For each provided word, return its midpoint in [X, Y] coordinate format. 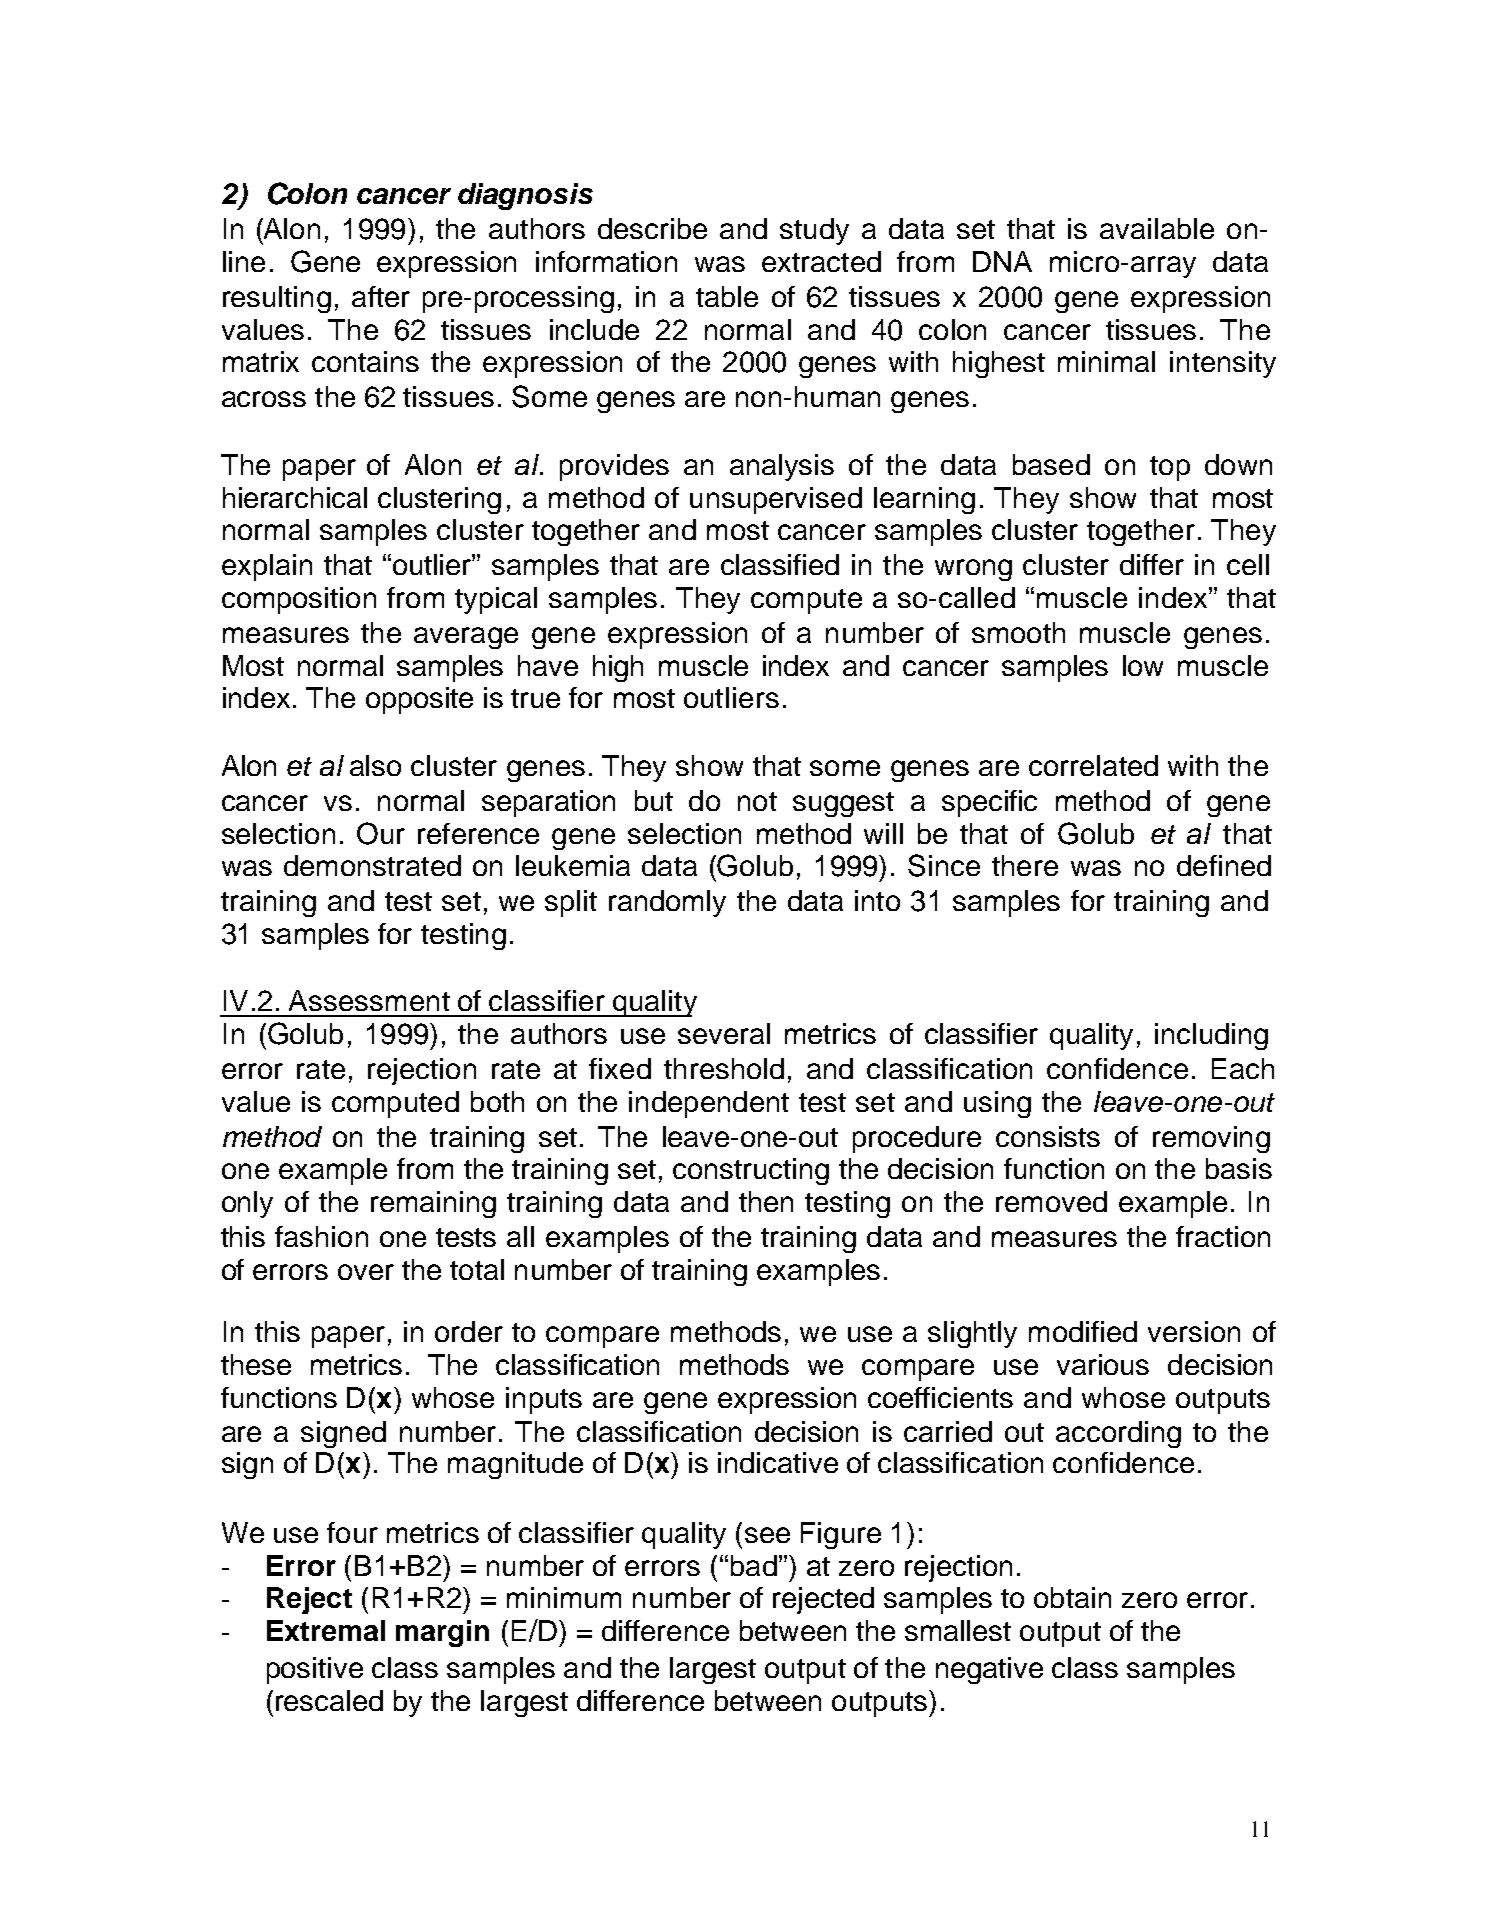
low [1143, 665]
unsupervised [776, 500]
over [366, 1272]
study [814, 231]
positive [315, 1670]
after [381, 296]
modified [1083, 1331]
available [1157, 228]
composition [299, 600]
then [766, 1201]
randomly [667, 903]
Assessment [369, 1000]
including [1211, 1036]
